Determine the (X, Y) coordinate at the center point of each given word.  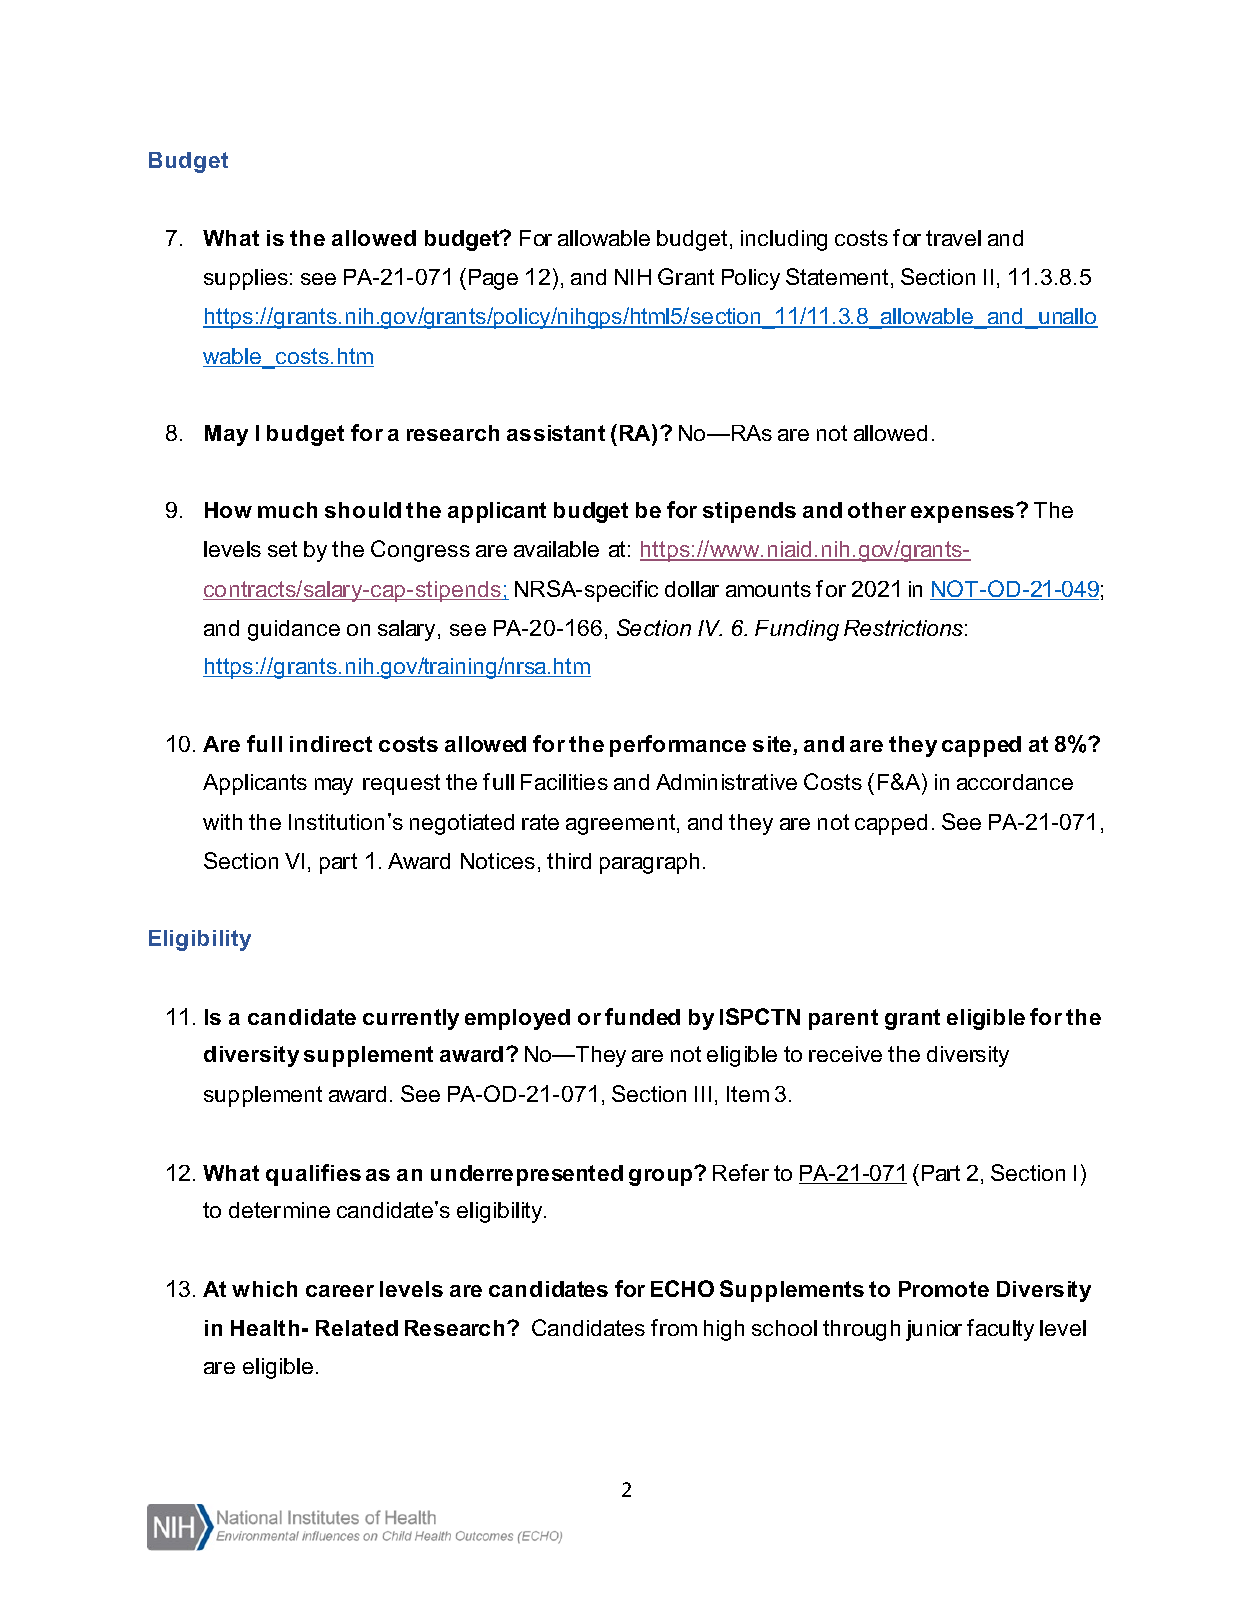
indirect (331, 744)
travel (953, 238)
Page (493, 279)
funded (642, 1016)
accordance (1015, 782)
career (340, 1291)
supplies (246, 279)
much (287, 510)
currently (411, 1019)
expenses (962, 514)
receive (845, 1054)
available (556, 549)
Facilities (564, 782)
